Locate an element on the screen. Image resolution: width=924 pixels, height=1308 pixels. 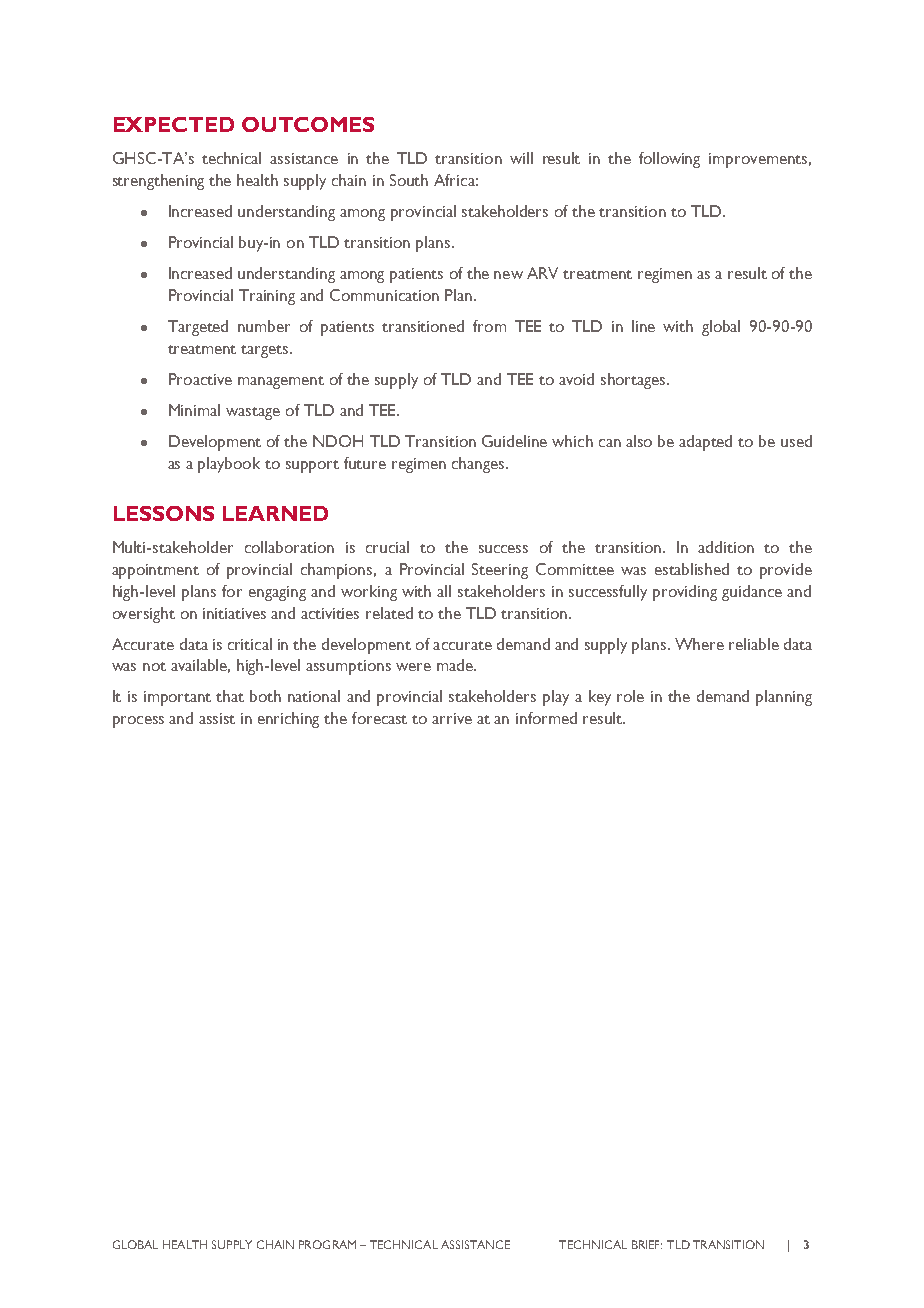
will is located at coordinates (521, 158).
